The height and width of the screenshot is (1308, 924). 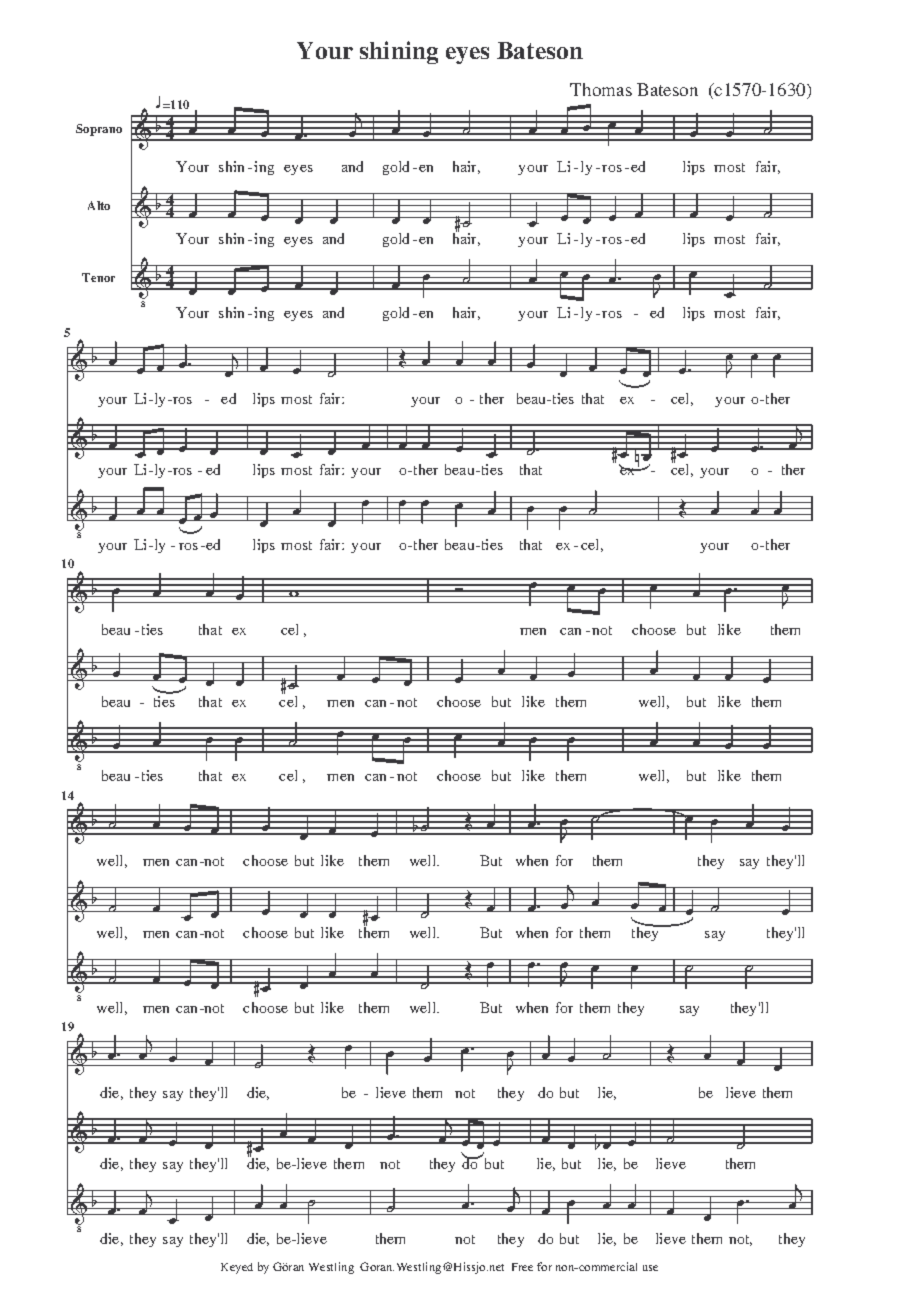 What do you see at coordinates (98, 277) in the screenshot?
I see `Tenor` at bounding box center [98, 277].
